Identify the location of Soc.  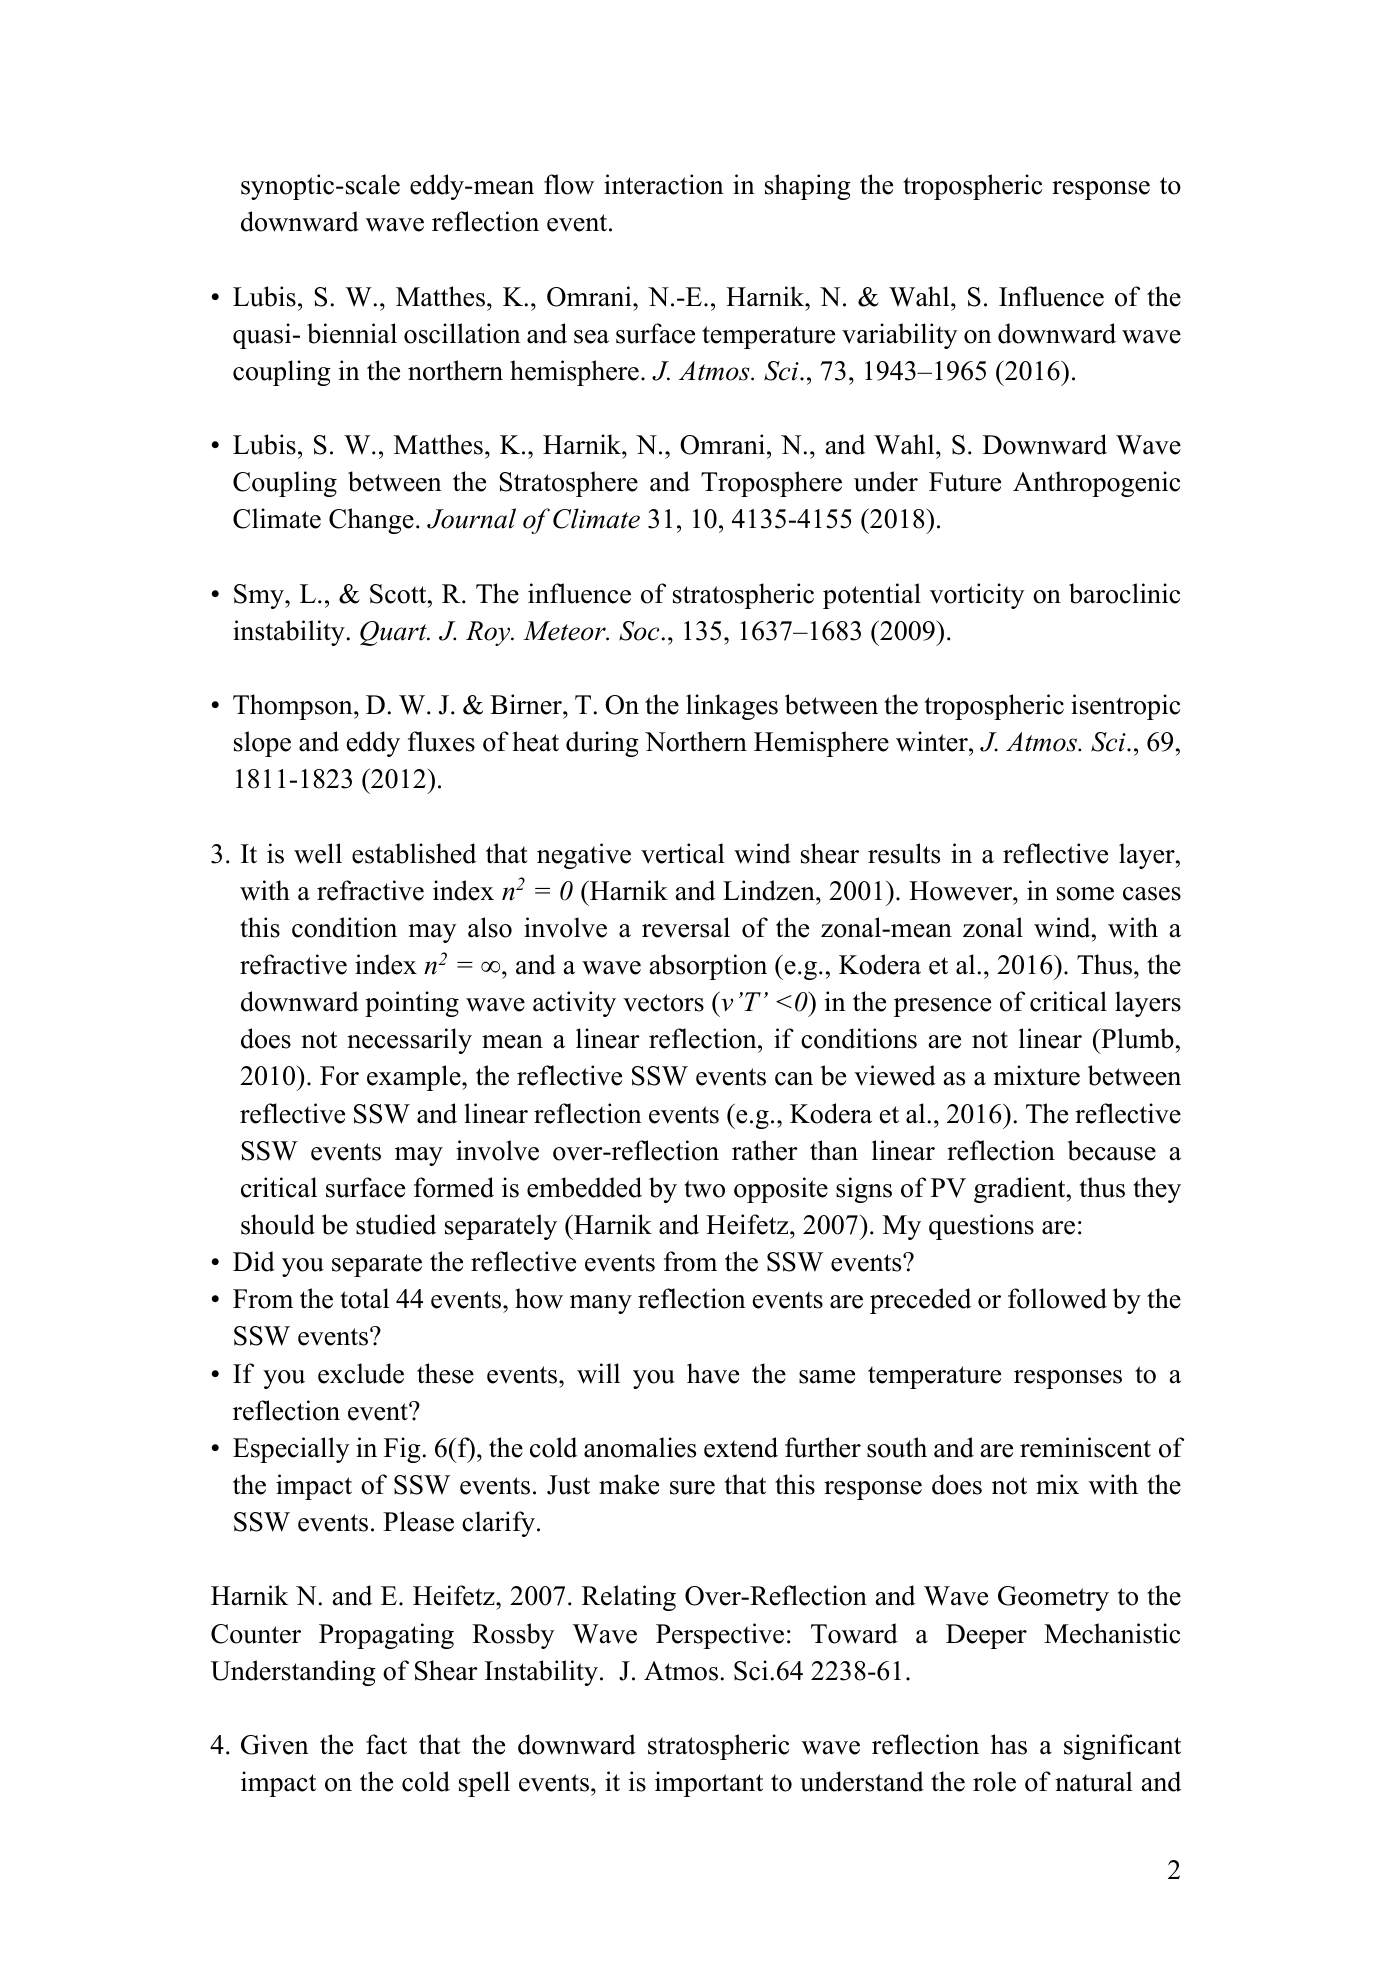
(639, 631).
